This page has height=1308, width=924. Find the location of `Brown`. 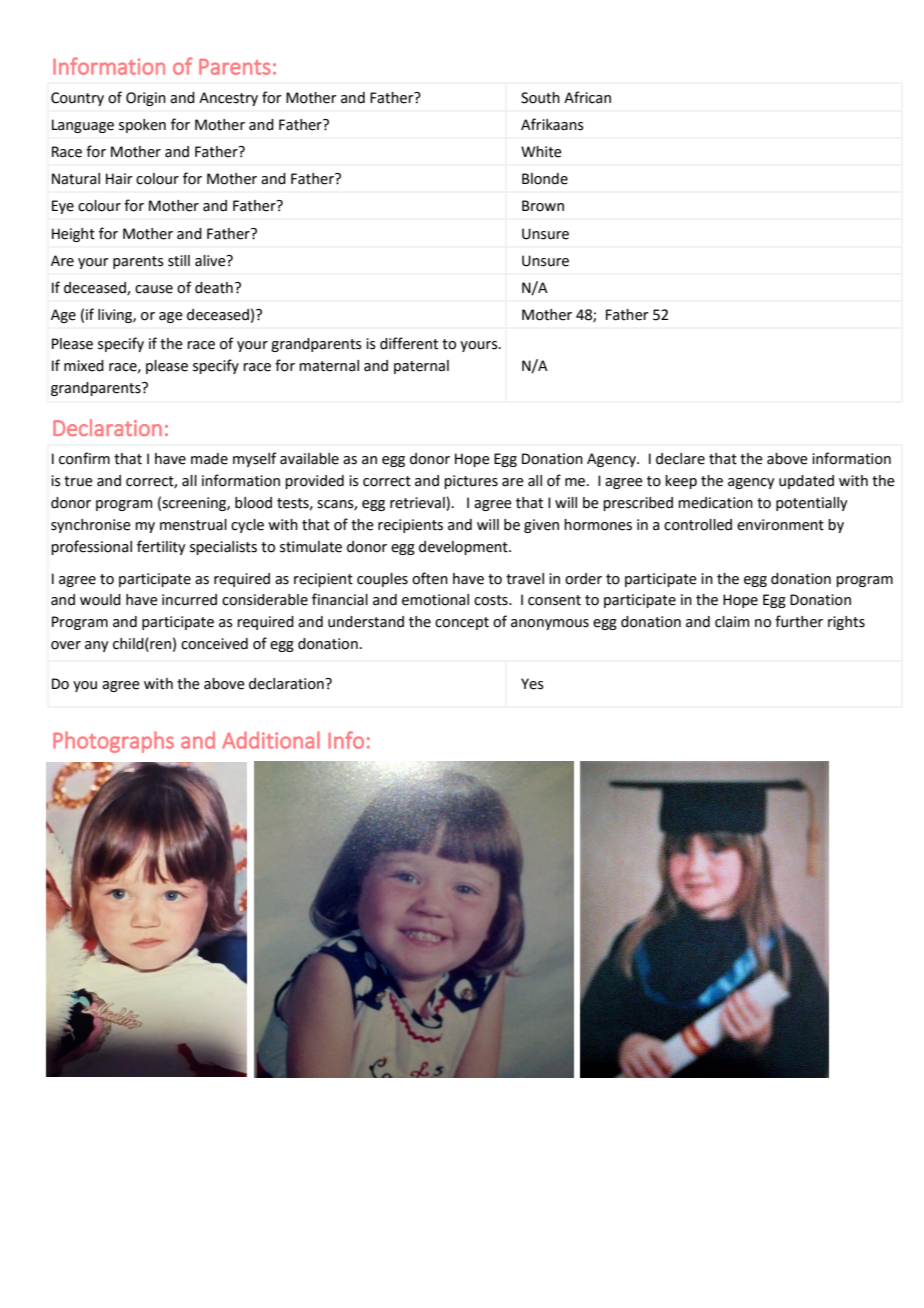

Brown is located at coordinates (543, 206).
